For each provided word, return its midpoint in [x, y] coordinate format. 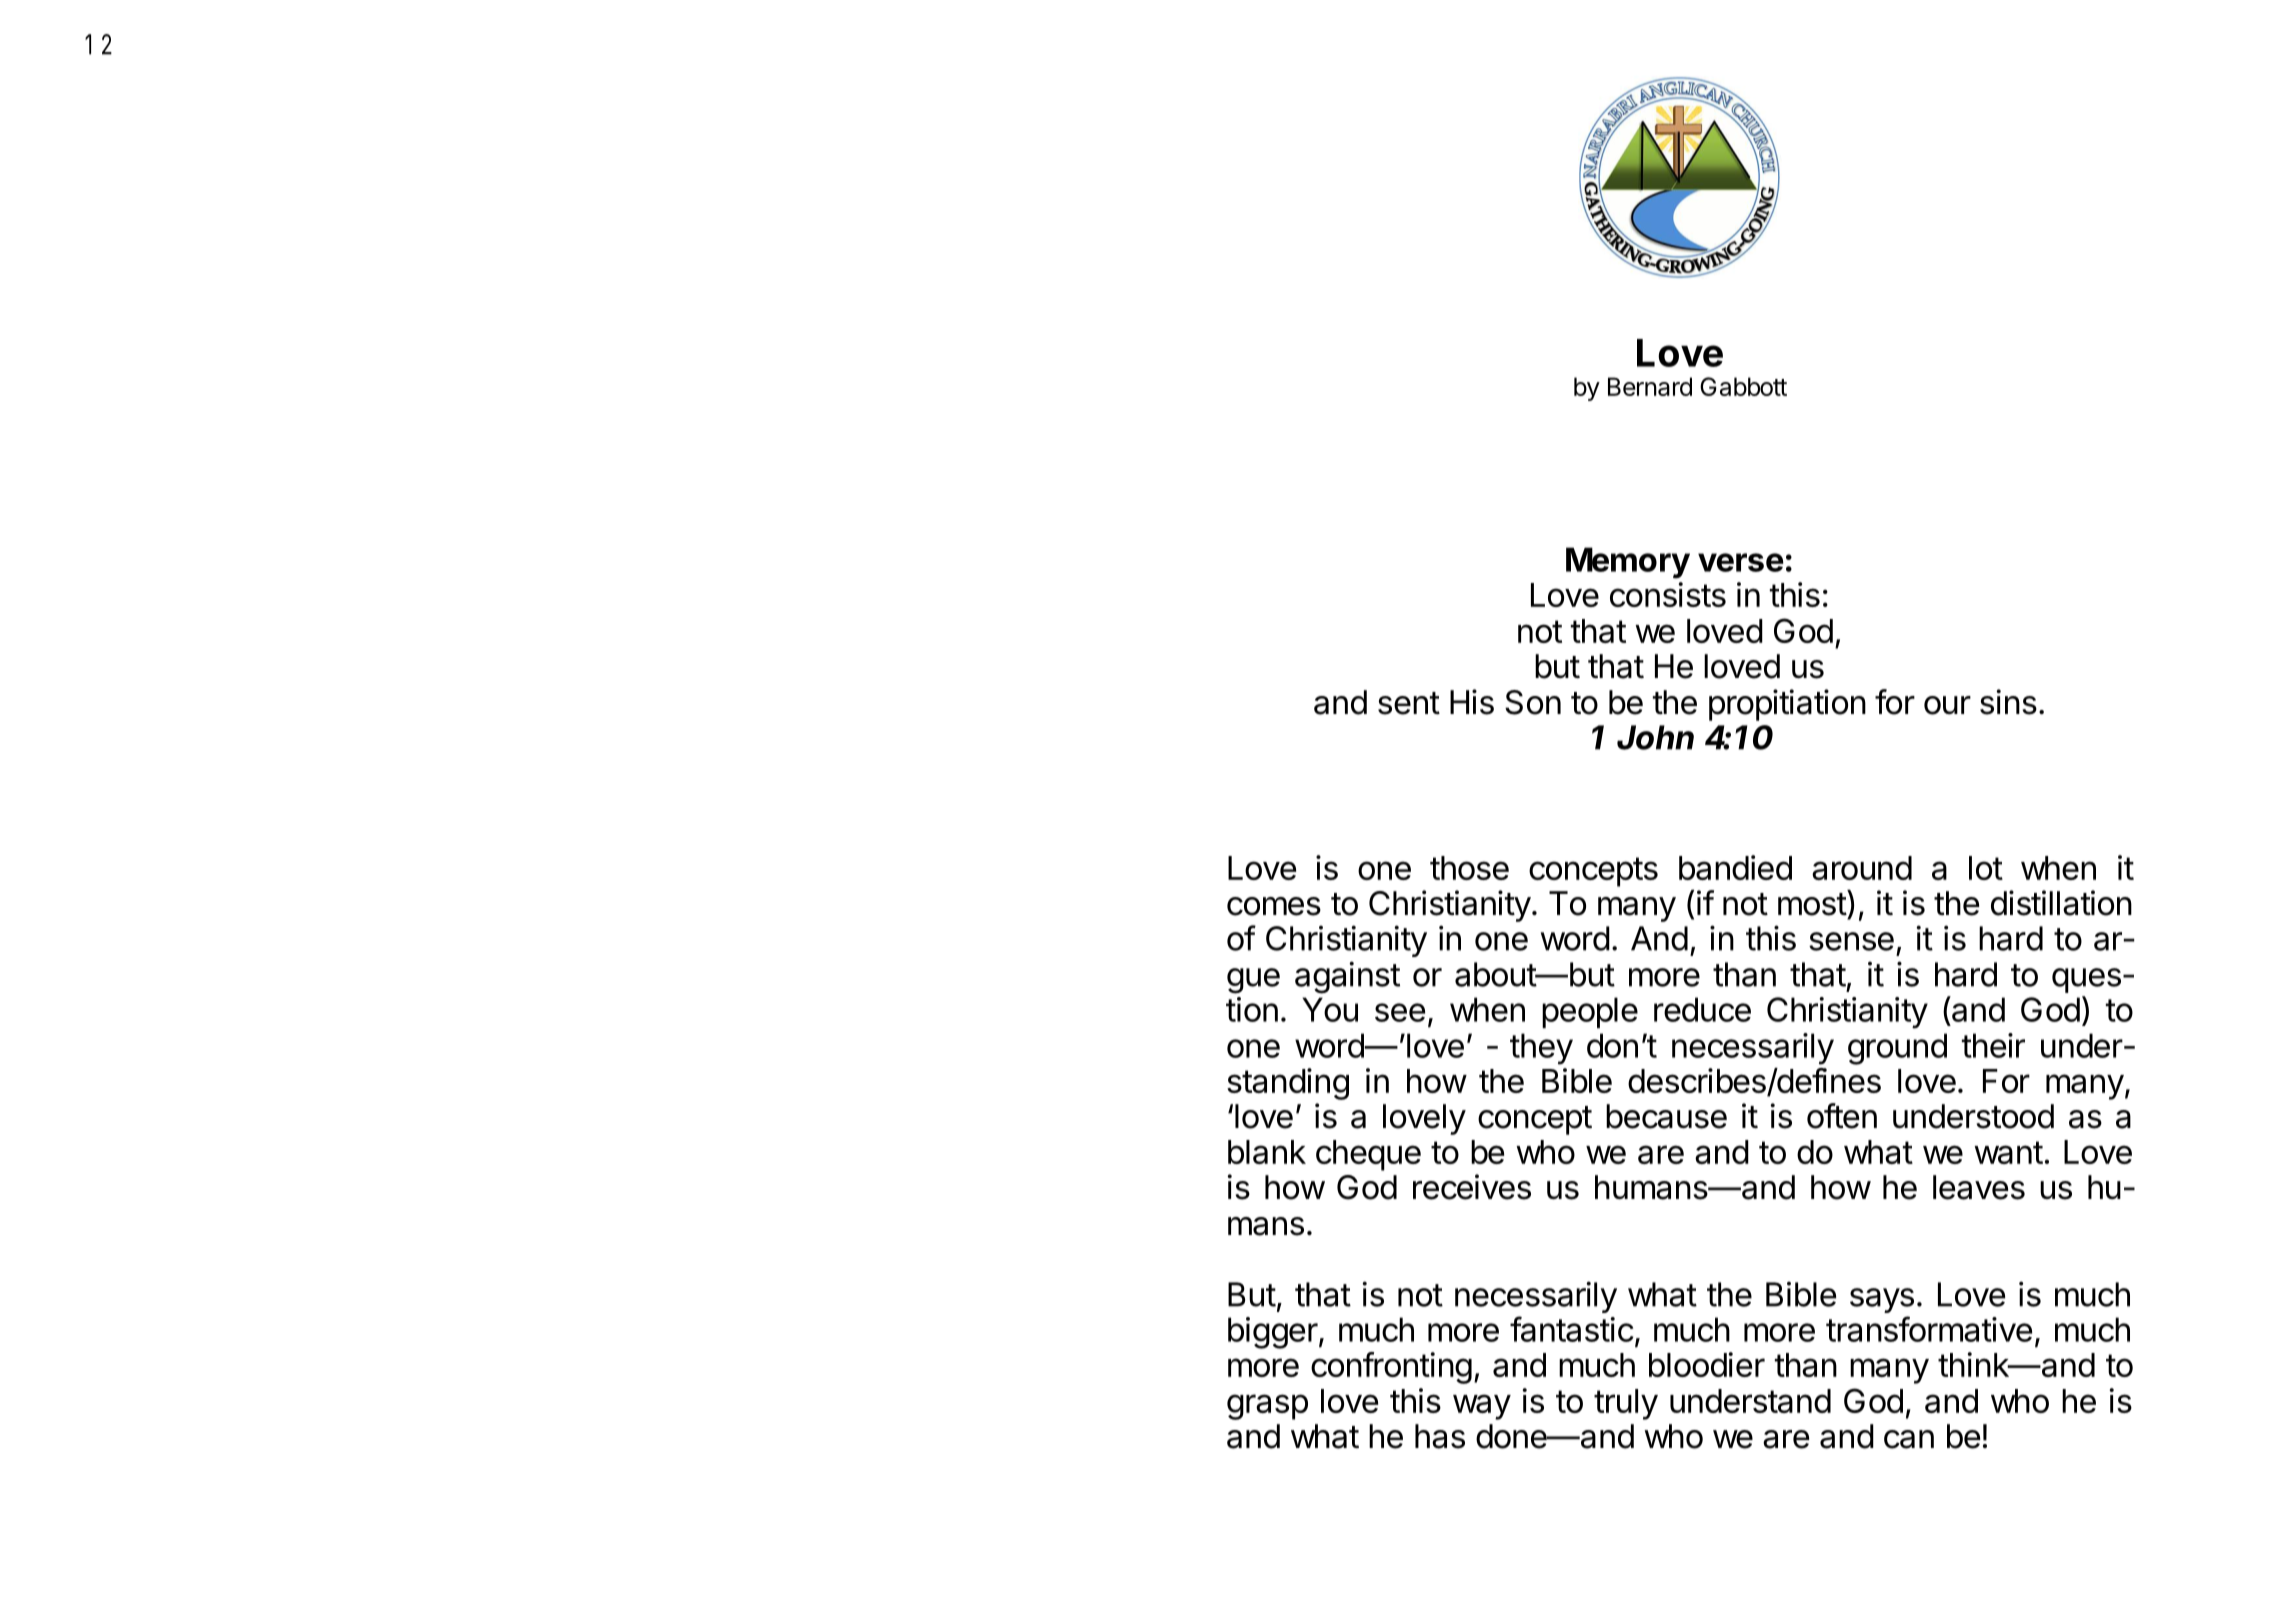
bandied [1735, 867]
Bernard [1650, 386]
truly [1626, 1404]
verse [1741, 562]
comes [1274, 906]
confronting [1391, 1368]
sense [1851, 941]
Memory [1628, 563]
